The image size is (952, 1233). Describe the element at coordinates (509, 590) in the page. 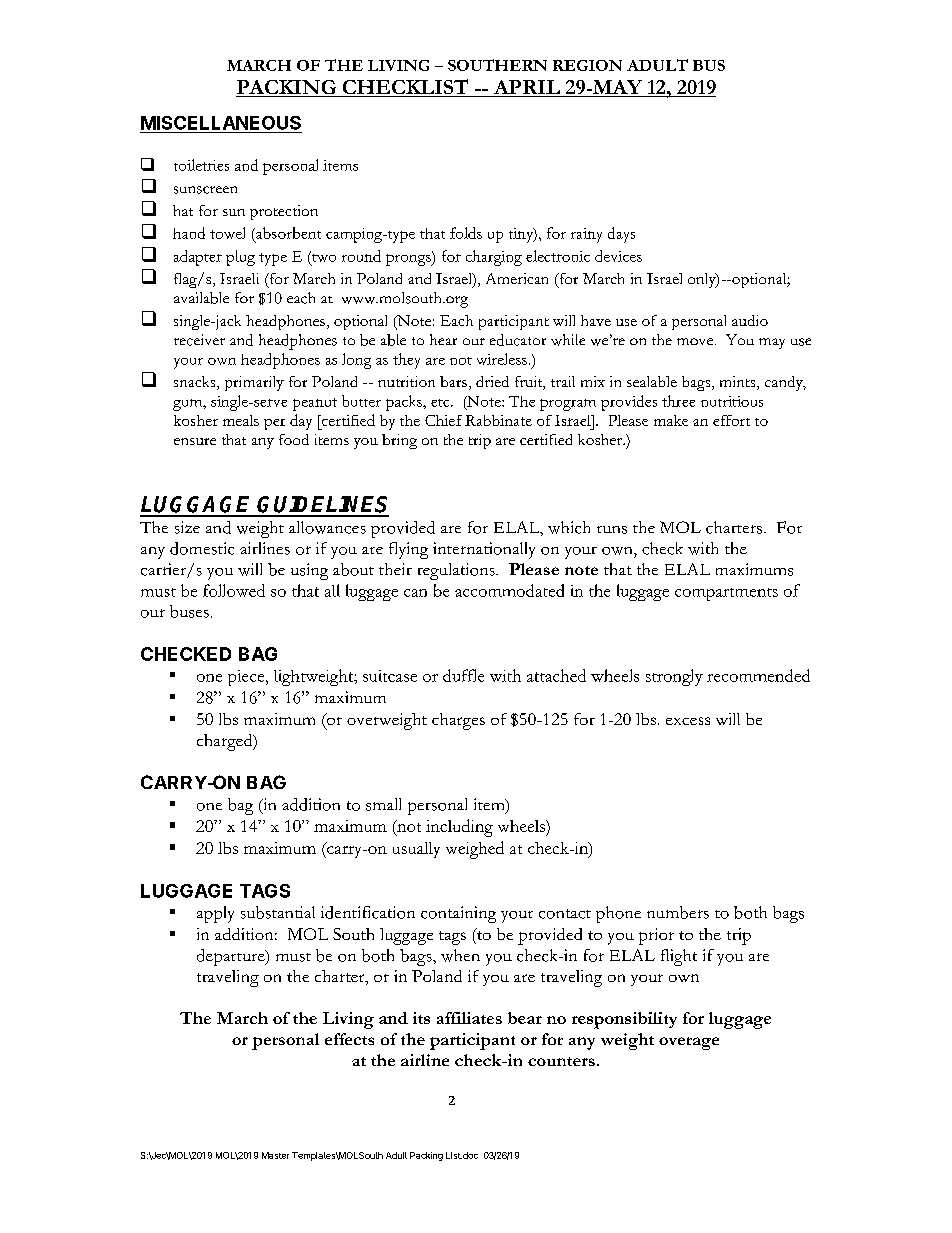

I see `accommodated` at that location.
